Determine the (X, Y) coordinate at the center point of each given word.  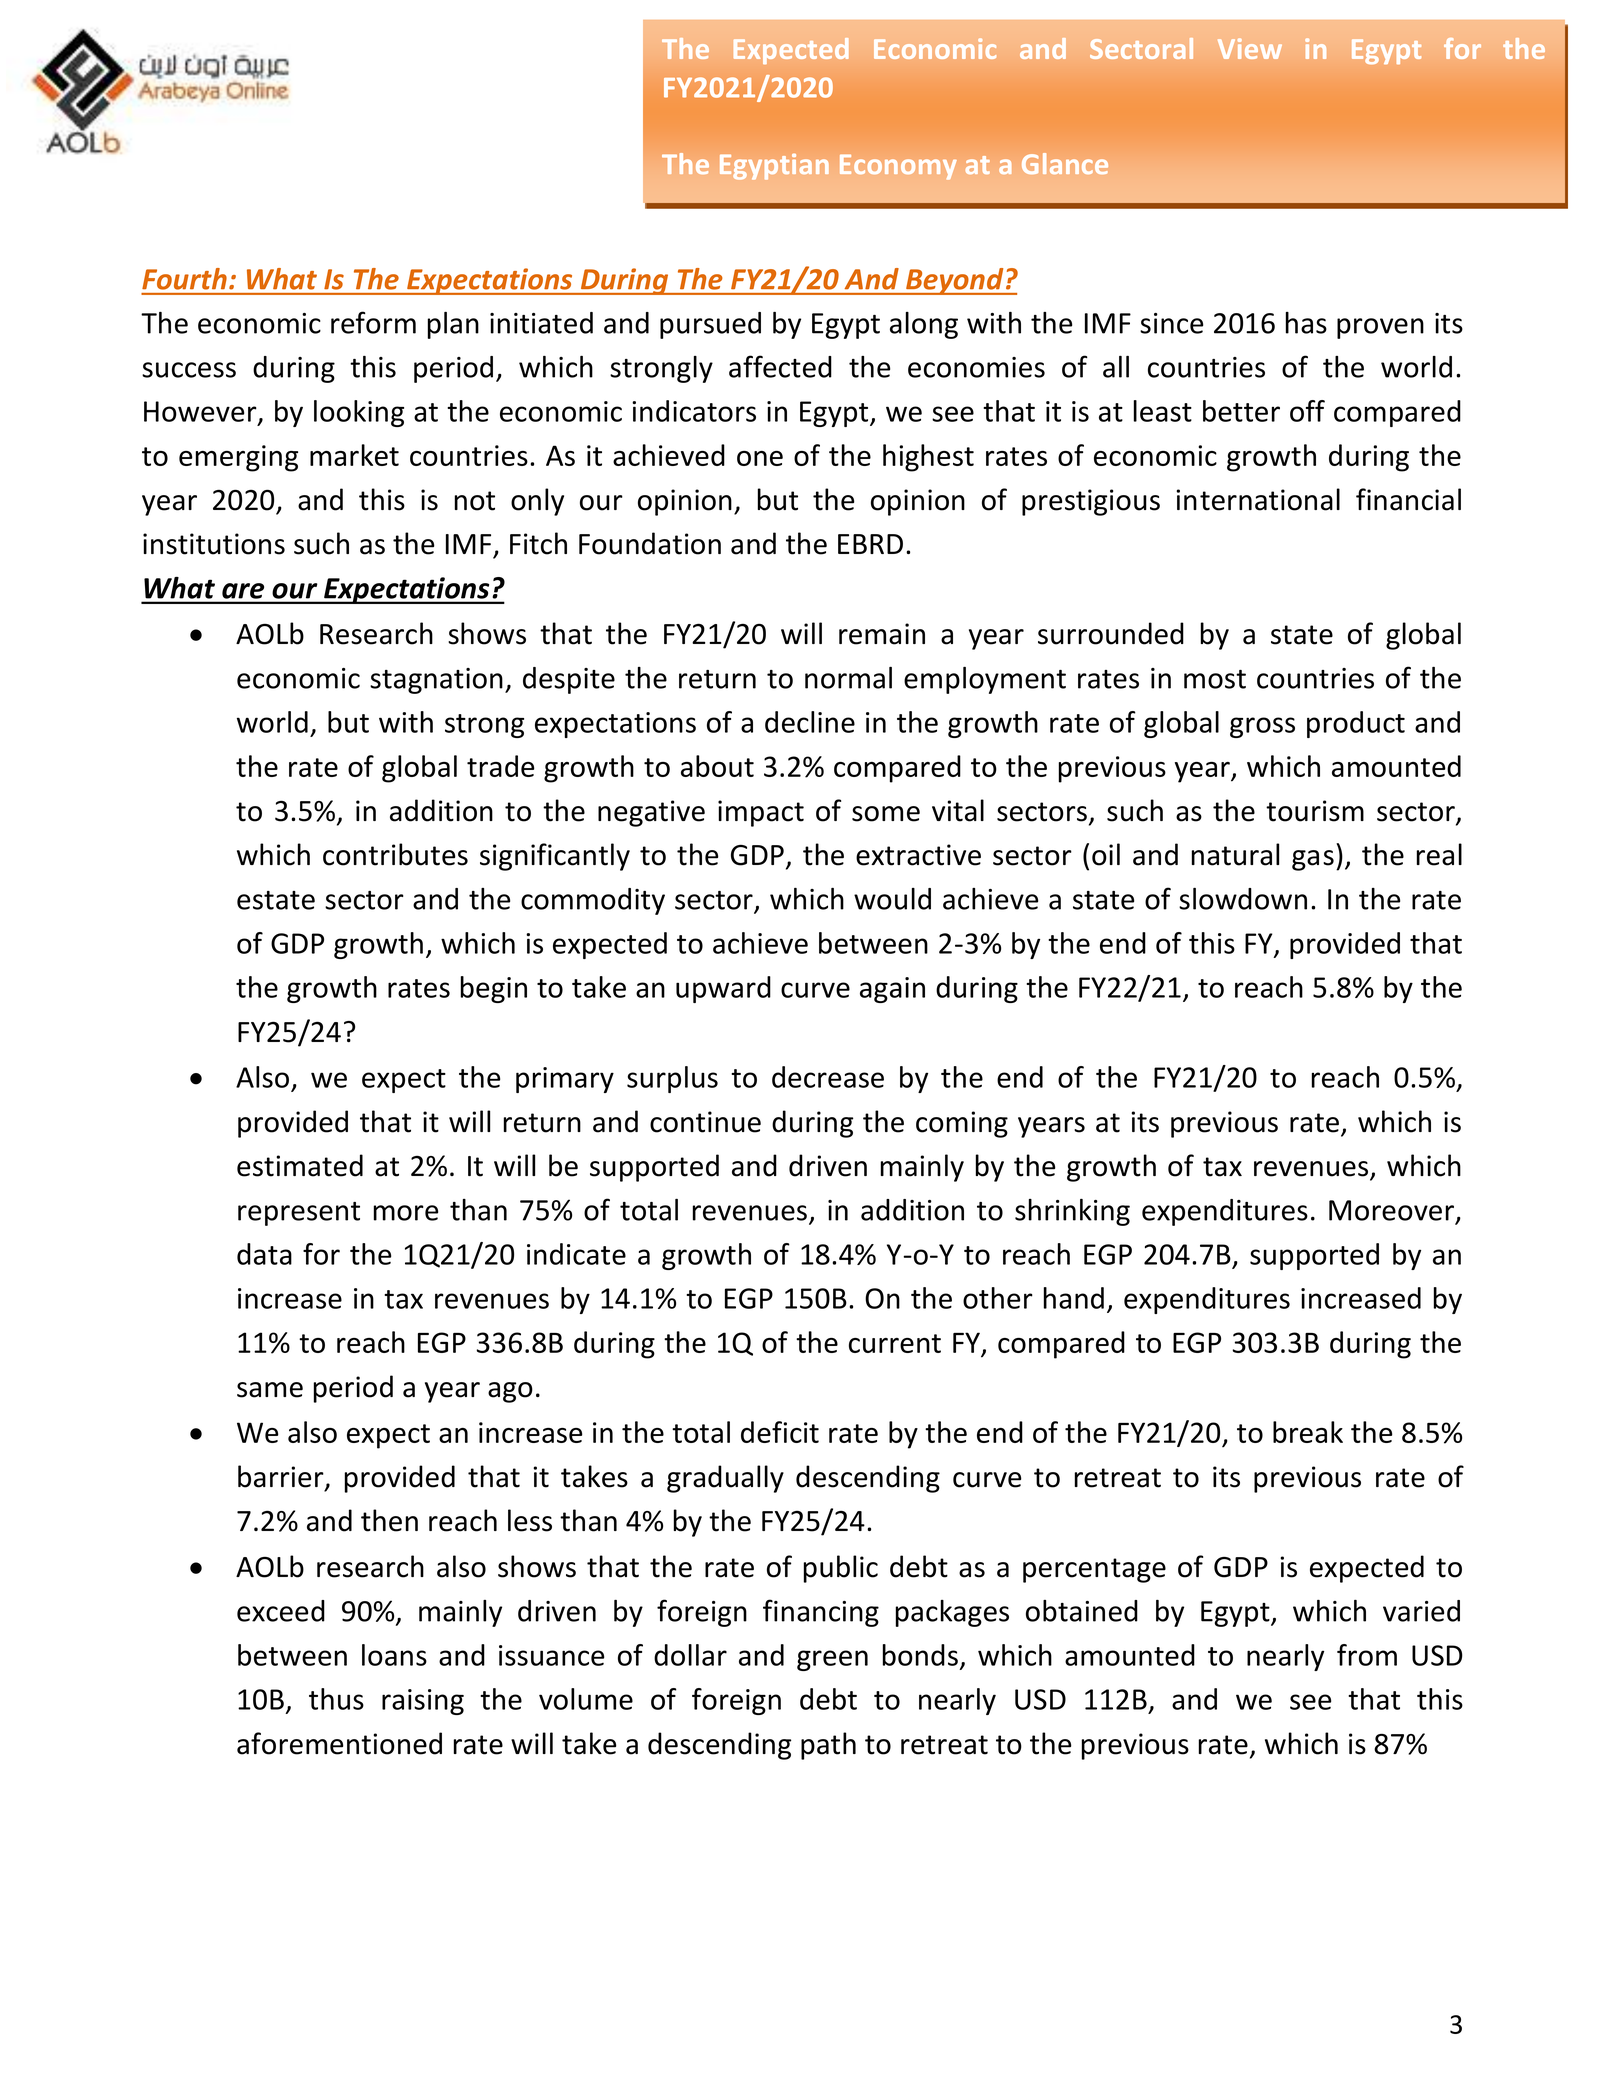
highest (928, 458)
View (1250, 48)
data (264, 1254)
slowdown (1243, 899)
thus (336, 1699)
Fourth (184, 279)
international (1258, 499)
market (354, 455)
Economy (898, 167)
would (892, 899)
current (895, 1343)
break (1308, 1432)
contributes (395, 854)
